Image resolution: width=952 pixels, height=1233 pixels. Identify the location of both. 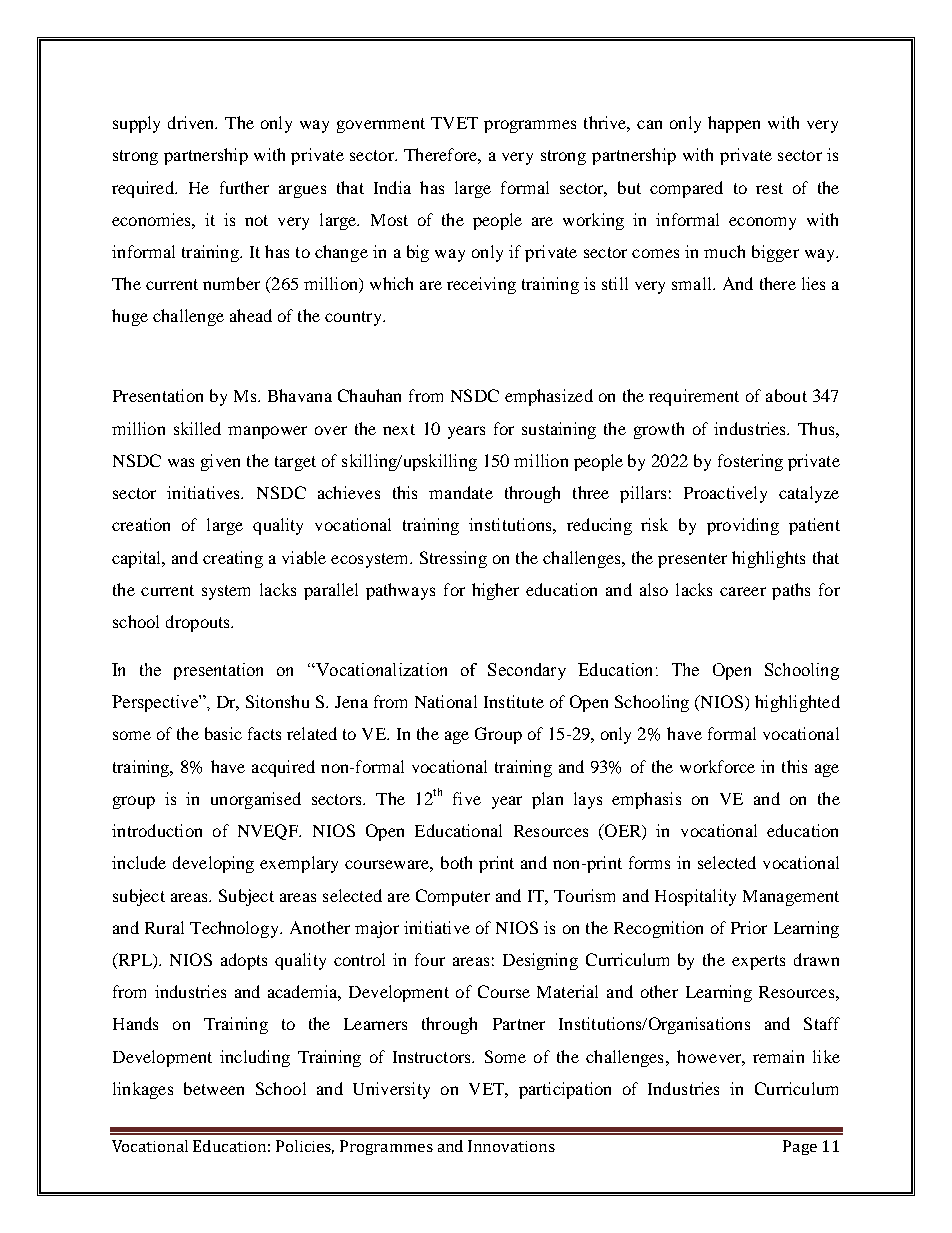
(456, 862).
